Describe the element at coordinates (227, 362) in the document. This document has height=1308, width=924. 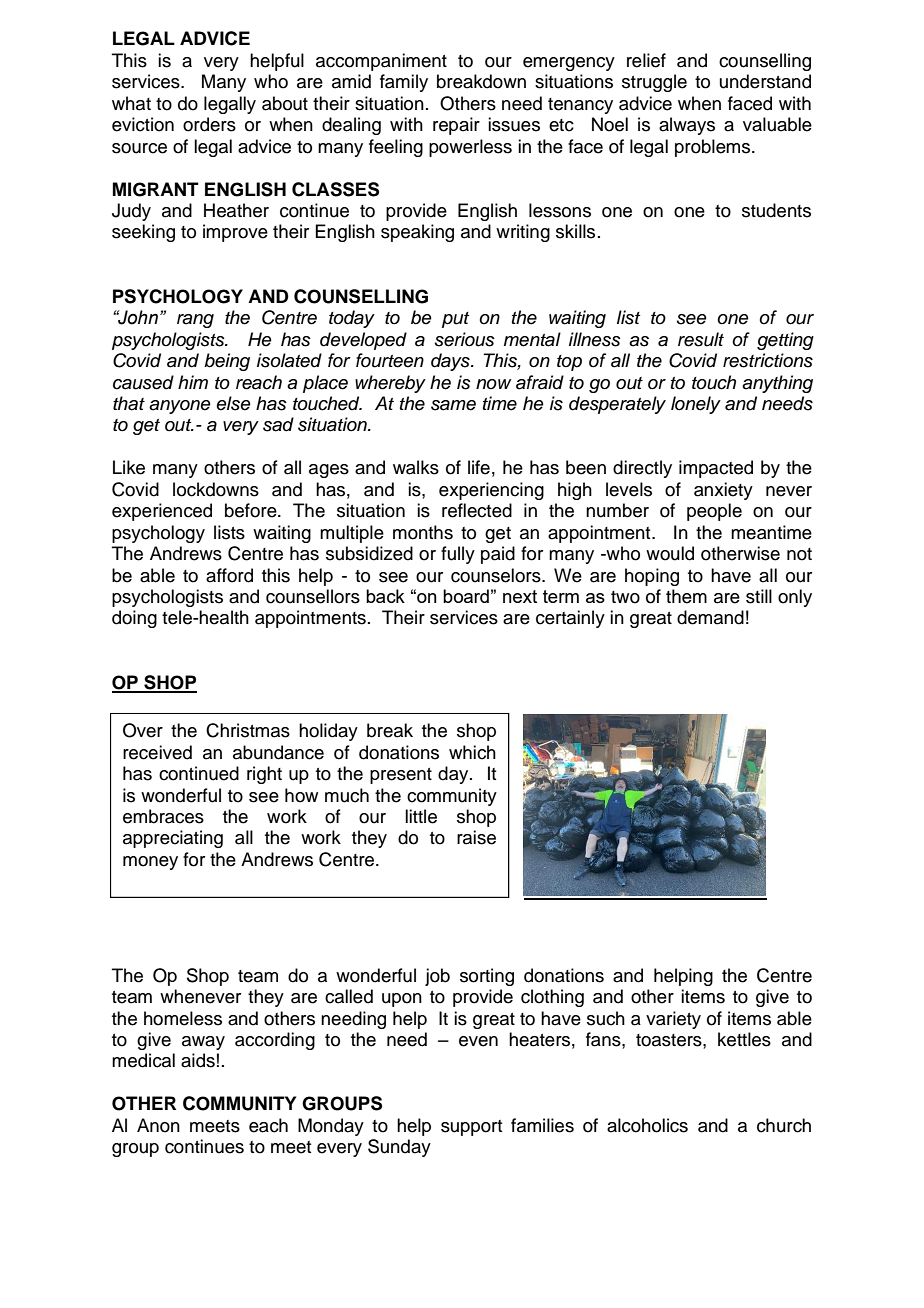
I see `being` at that location.
